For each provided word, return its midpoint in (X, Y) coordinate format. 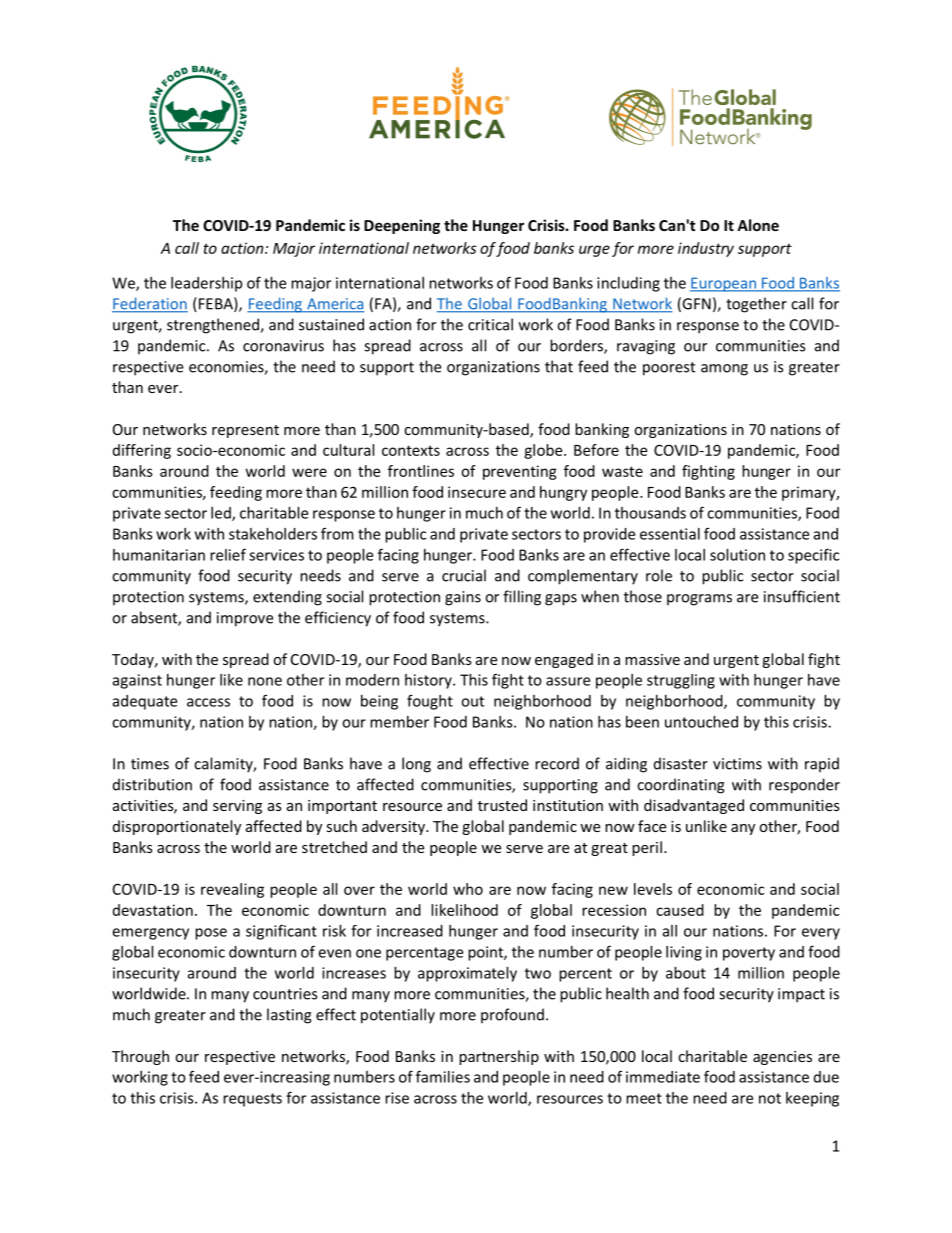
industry (706, 249)
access (208, 702)
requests (252, 1100)
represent (245, 431)
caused (680, 910)
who (468, 889)
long (416, 765)
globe (544, 451)
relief (228, 554)
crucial (464, 575)
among (724, 370)
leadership (206, 284)
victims (737, 764)
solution (737, 555)
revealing (232, 890)
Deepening (402, 226)
